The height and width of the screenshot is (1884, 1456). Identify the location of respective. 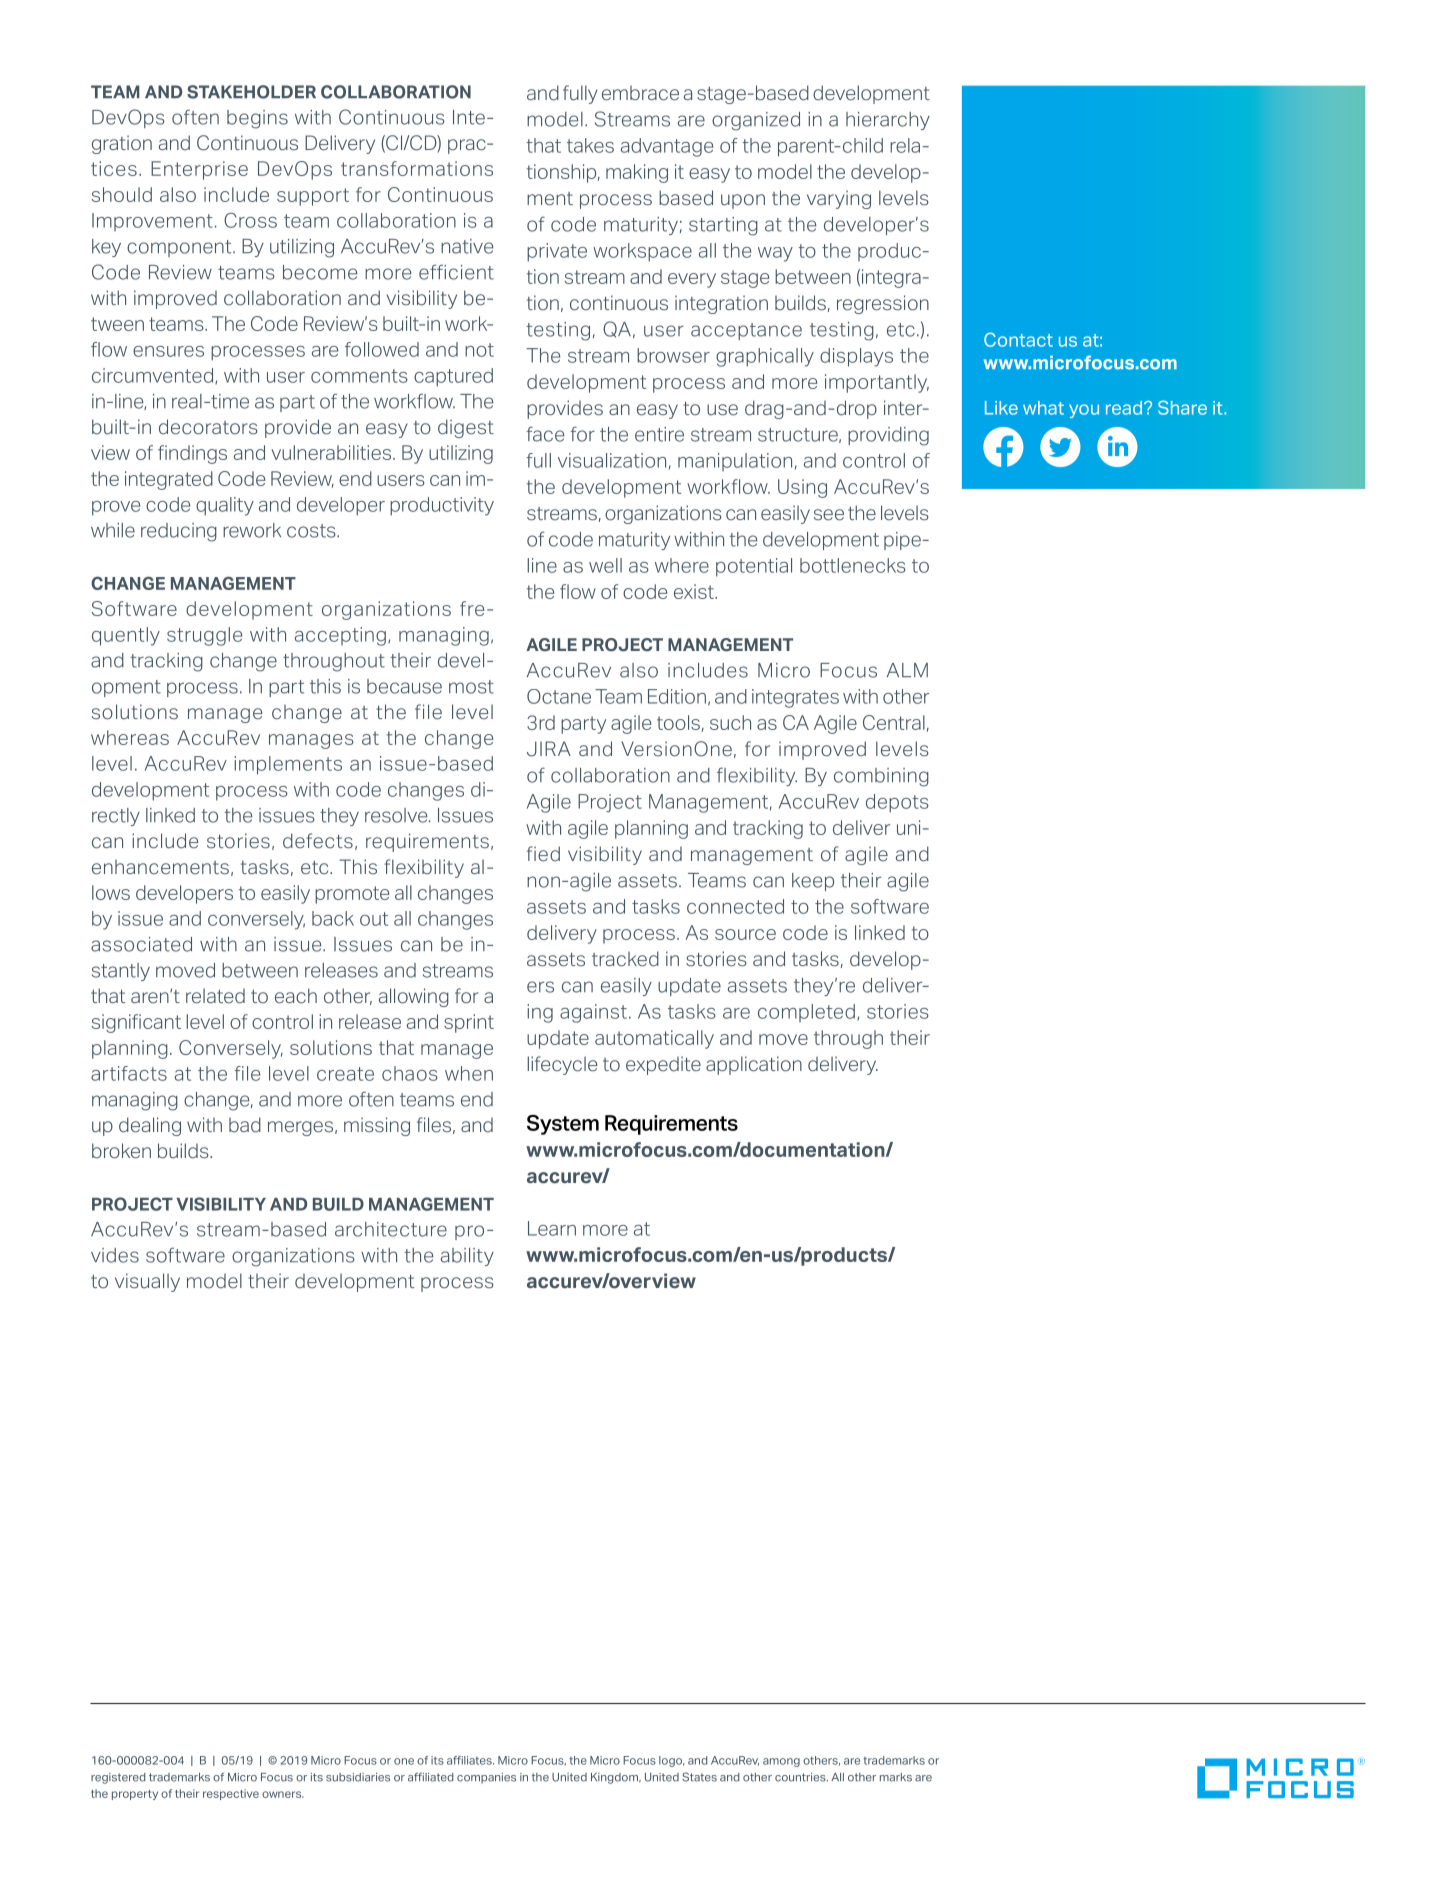
(231, 1794).
